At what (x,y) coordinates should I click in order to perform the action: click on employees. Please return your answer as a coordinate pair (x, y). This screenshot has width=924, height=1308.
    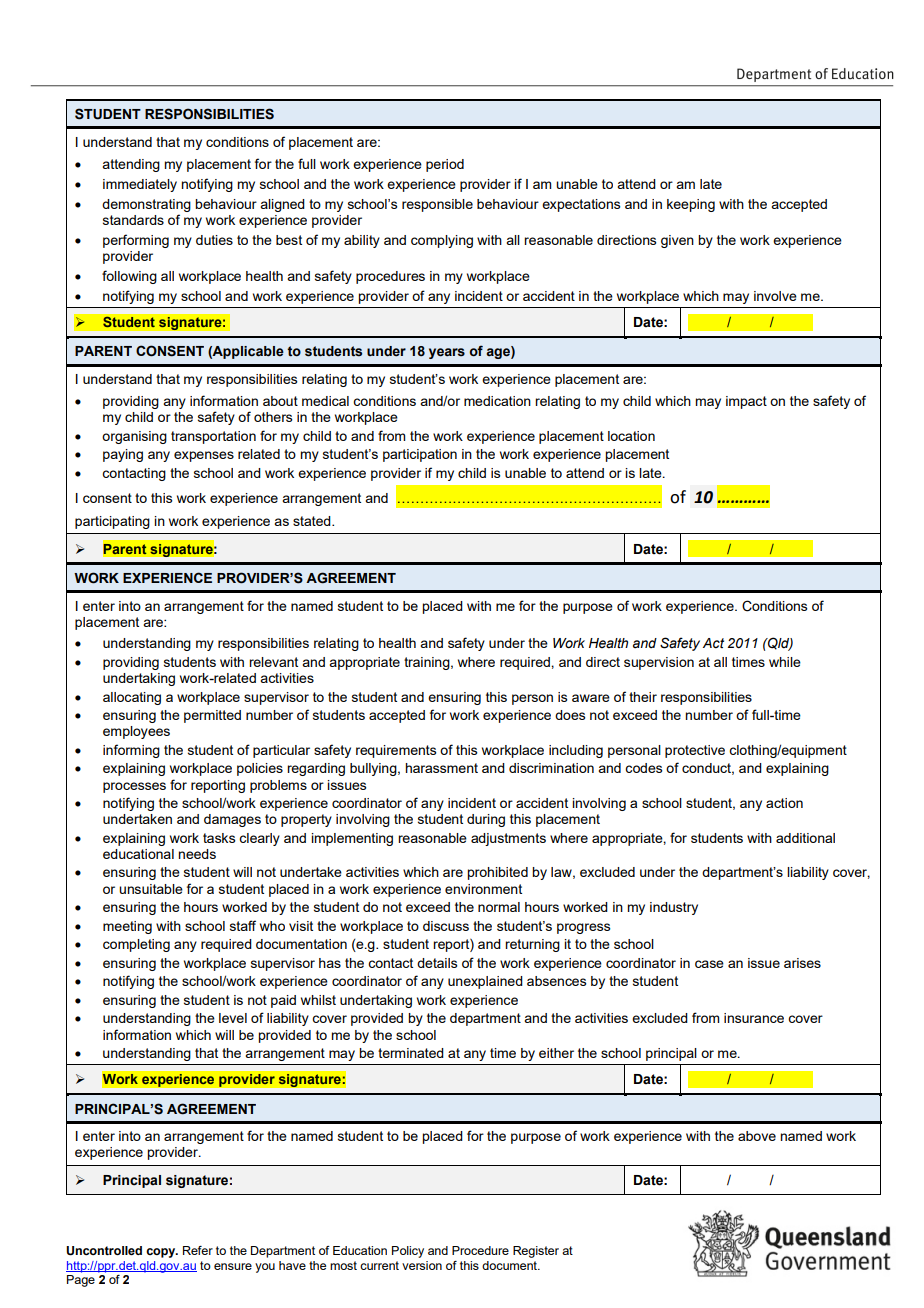
    Looking at the image, I should click on (136, 732).
